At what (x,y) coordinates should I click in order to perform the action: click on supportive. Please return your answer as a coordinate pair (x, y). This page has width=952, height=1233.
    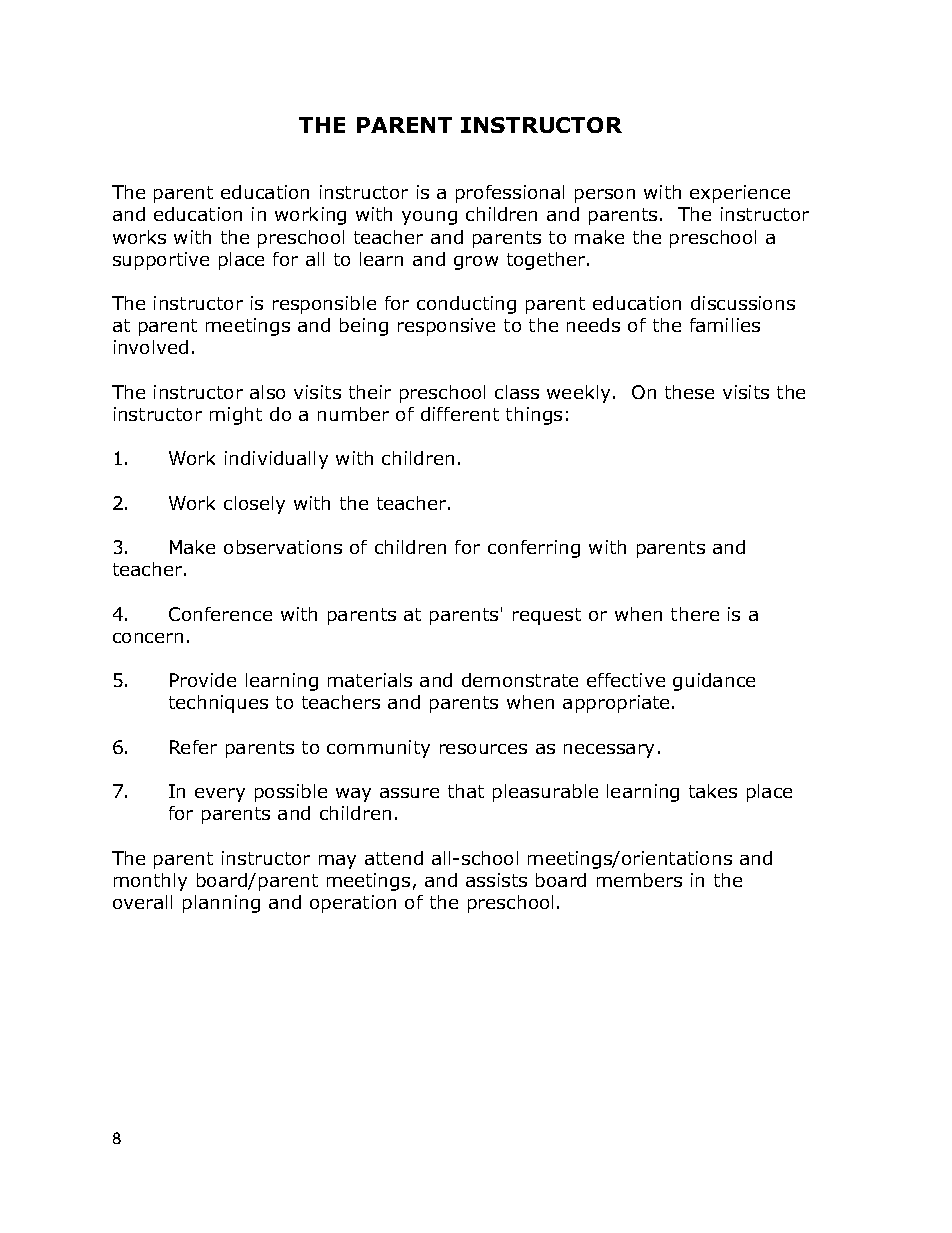
    Looking at the image, I should click on (161, 261).
